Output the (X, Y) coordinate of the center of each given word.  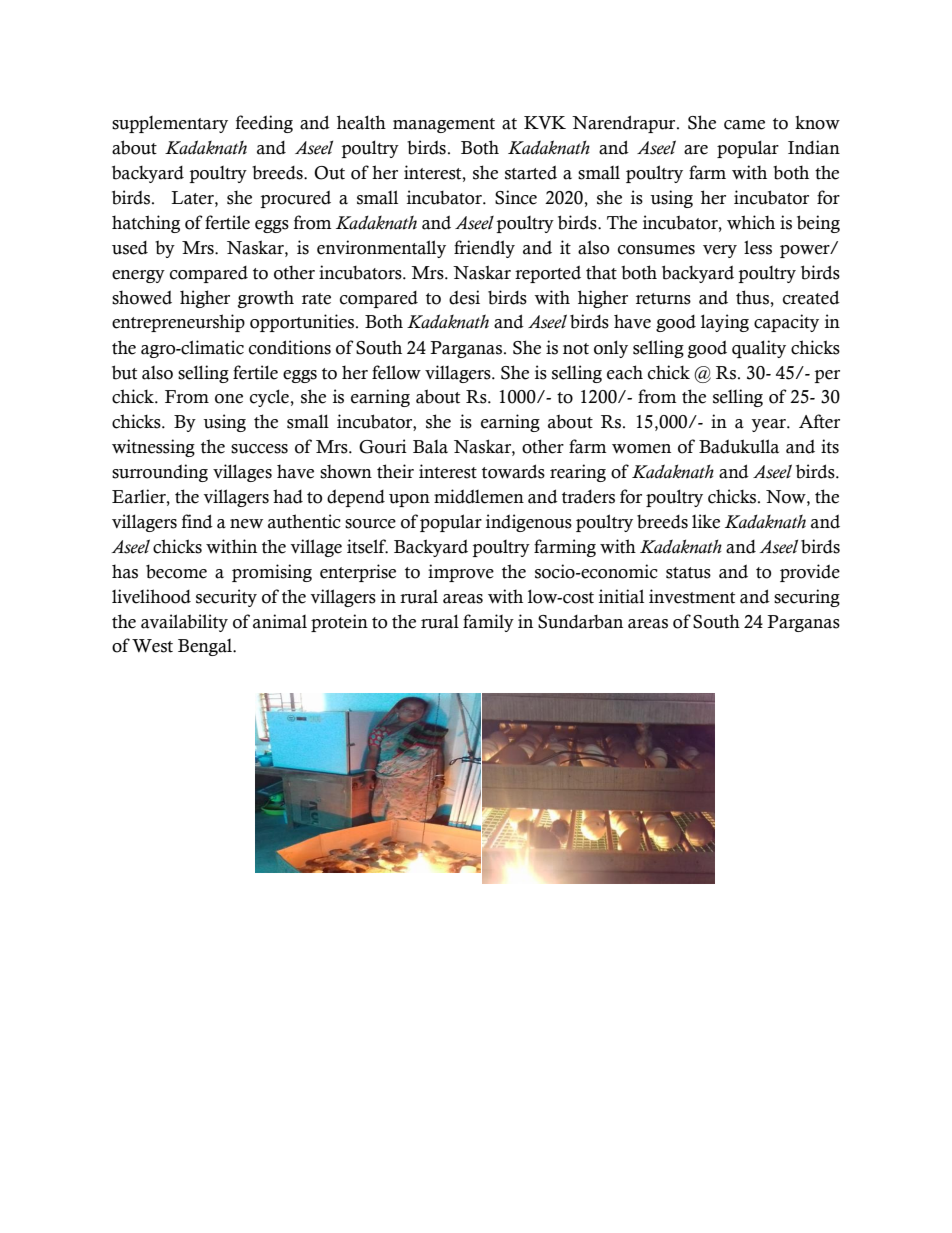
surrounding (160, 473)
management (444, 125)
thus (753, 297)
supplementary (170, 124)
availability (184, 623)
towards (513, 471)
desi (464, 297)
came (744, 125)
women (641, 449)
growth (266, 299)
